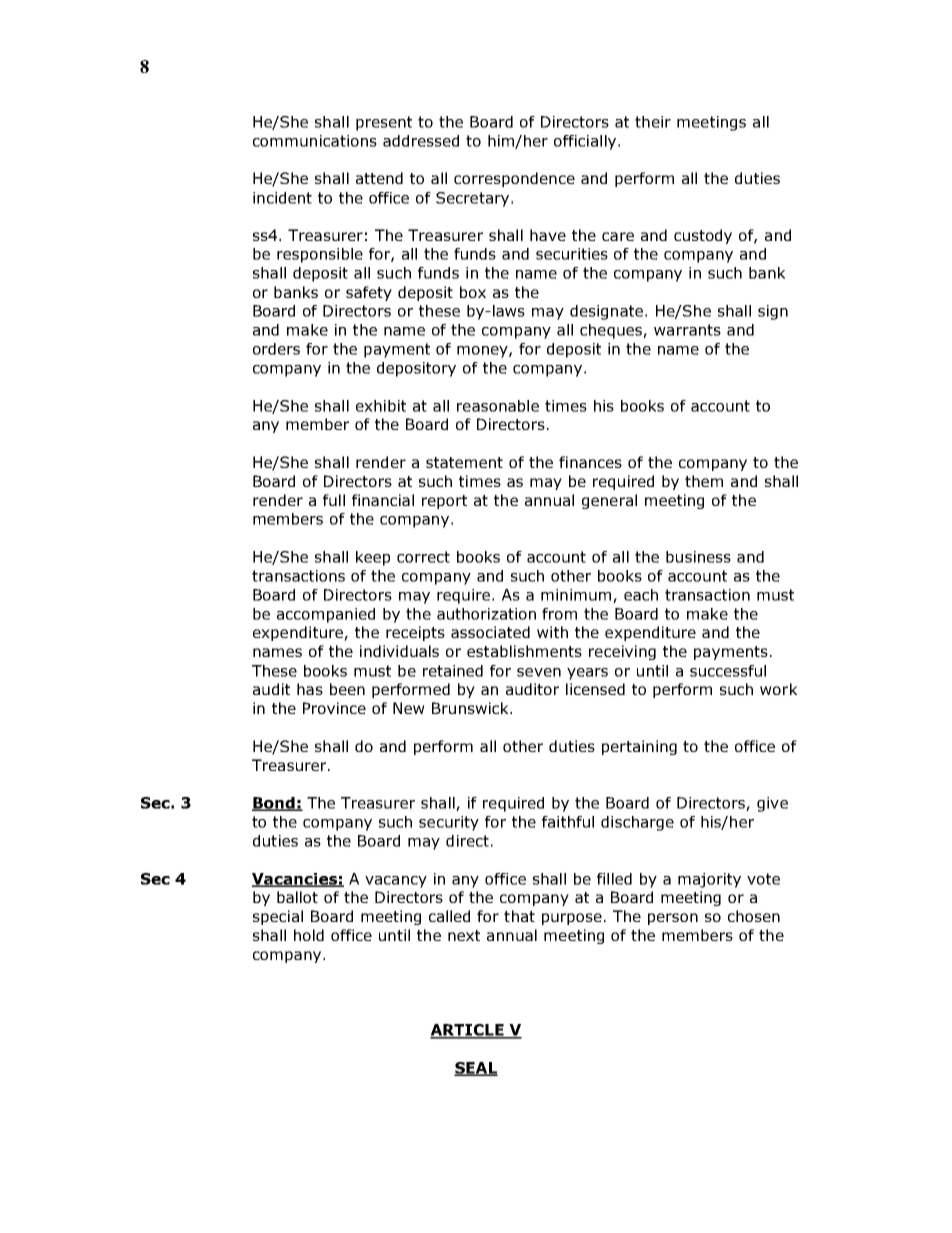 The image size is (952, 1233). I want to click on faithful, so click(568, 822).
